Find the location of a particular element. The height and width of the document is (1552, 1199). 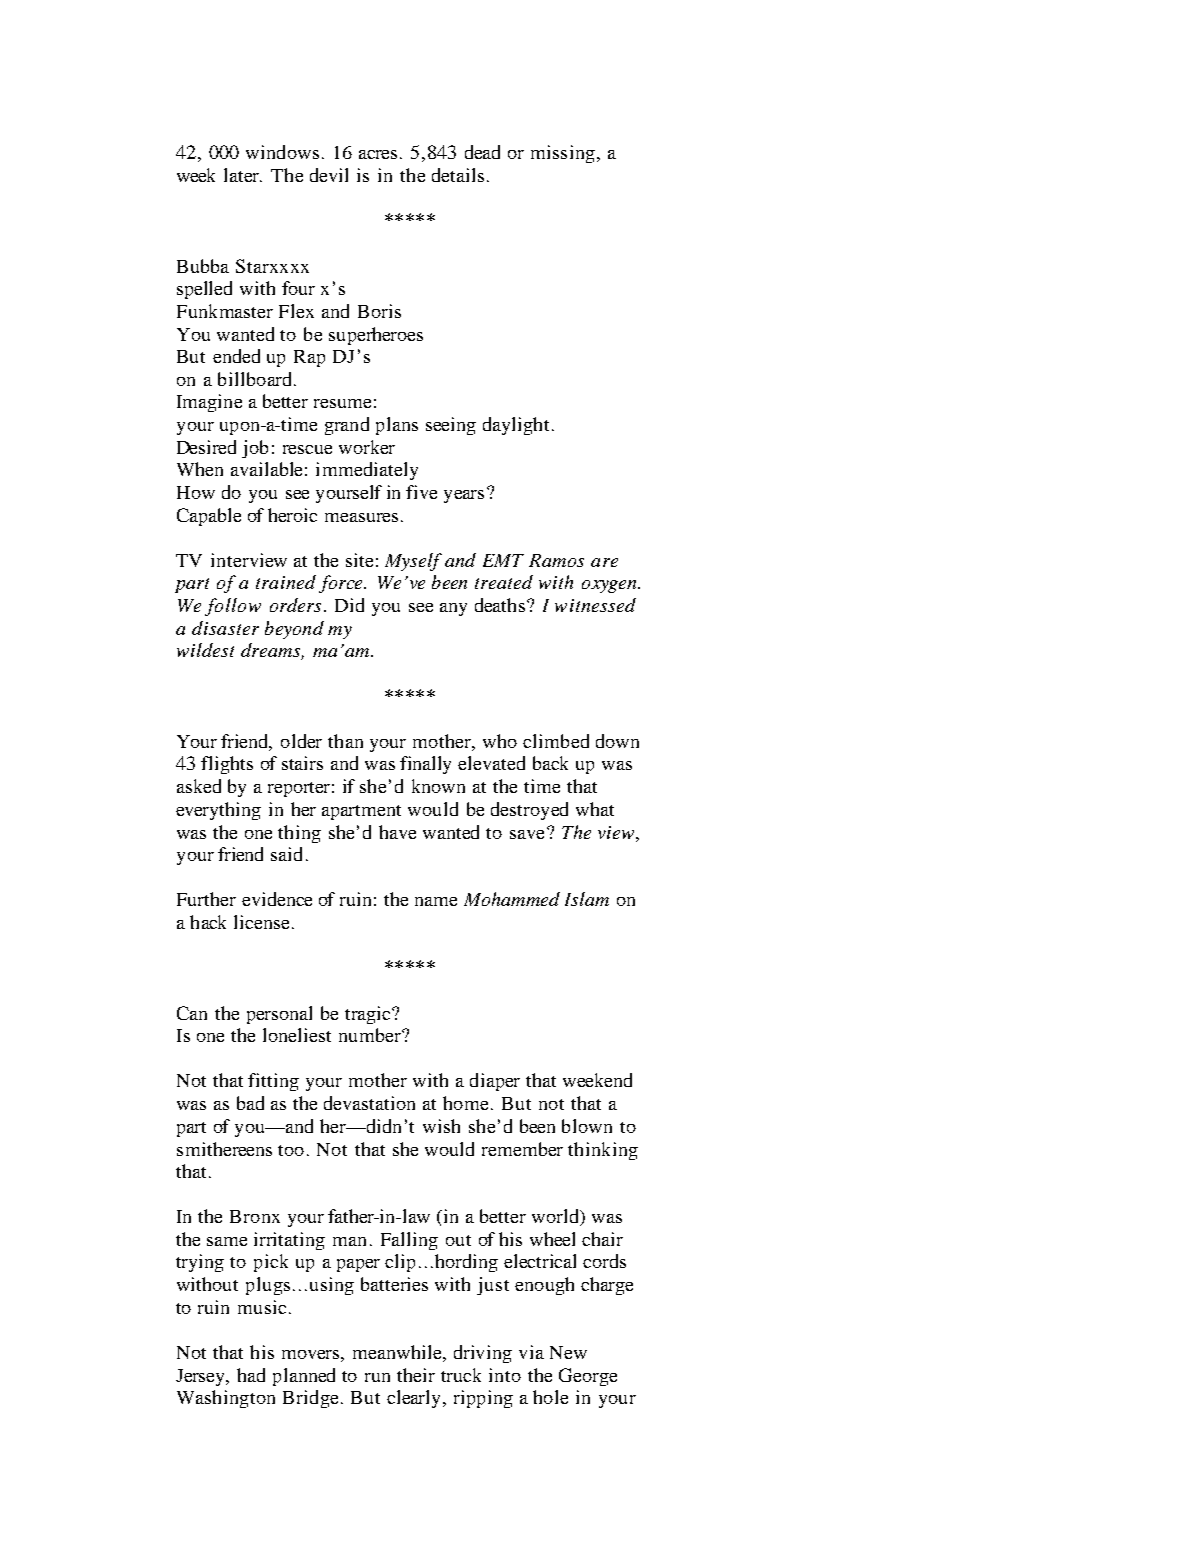

their is located at coordinates (416, 1375).
